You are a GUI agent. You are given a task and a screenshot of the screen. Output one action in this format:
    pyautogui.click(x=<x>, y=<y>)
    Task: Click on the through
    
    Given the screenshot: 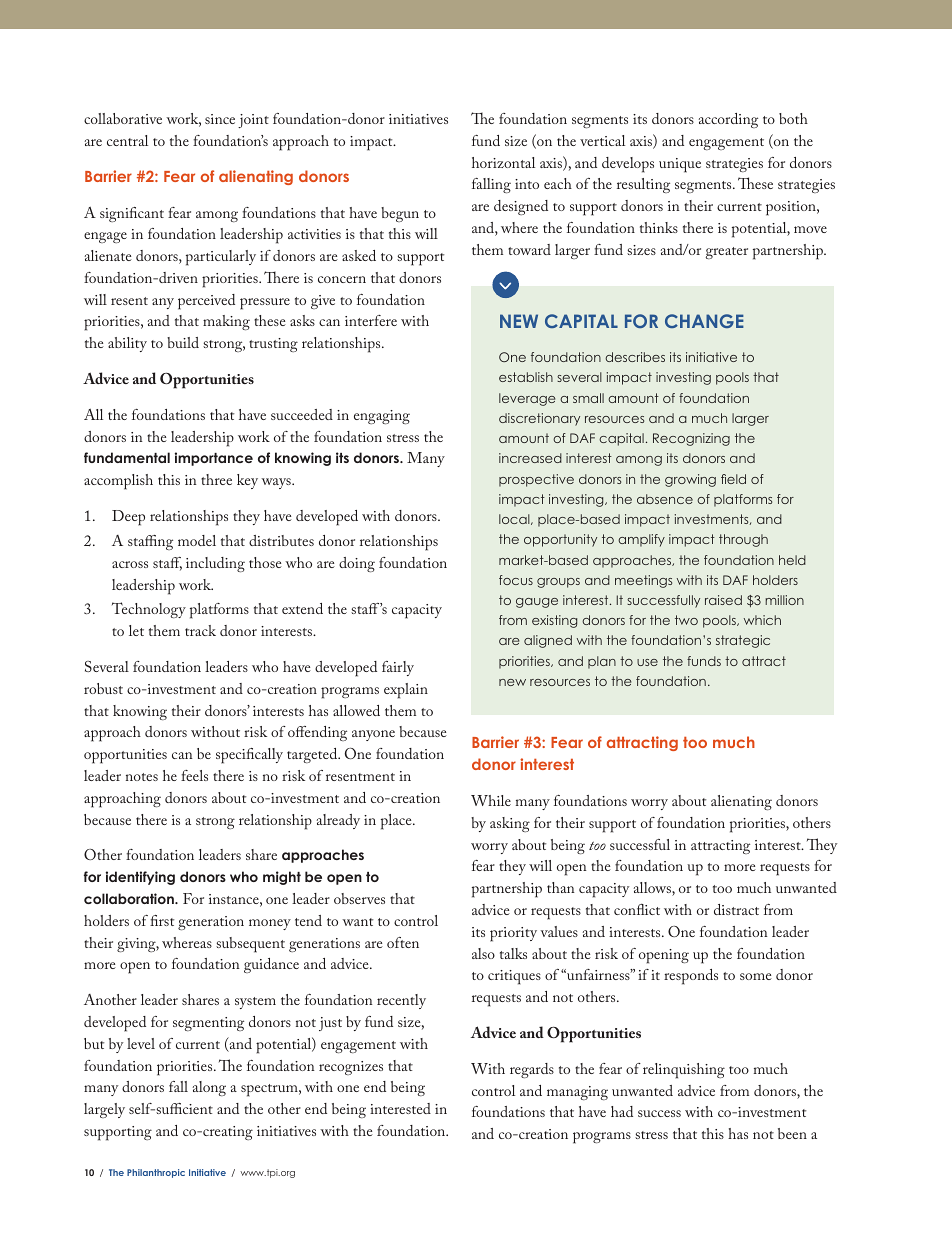 What is the action you would take?
    pyautogui.click(x=743, y=540)
